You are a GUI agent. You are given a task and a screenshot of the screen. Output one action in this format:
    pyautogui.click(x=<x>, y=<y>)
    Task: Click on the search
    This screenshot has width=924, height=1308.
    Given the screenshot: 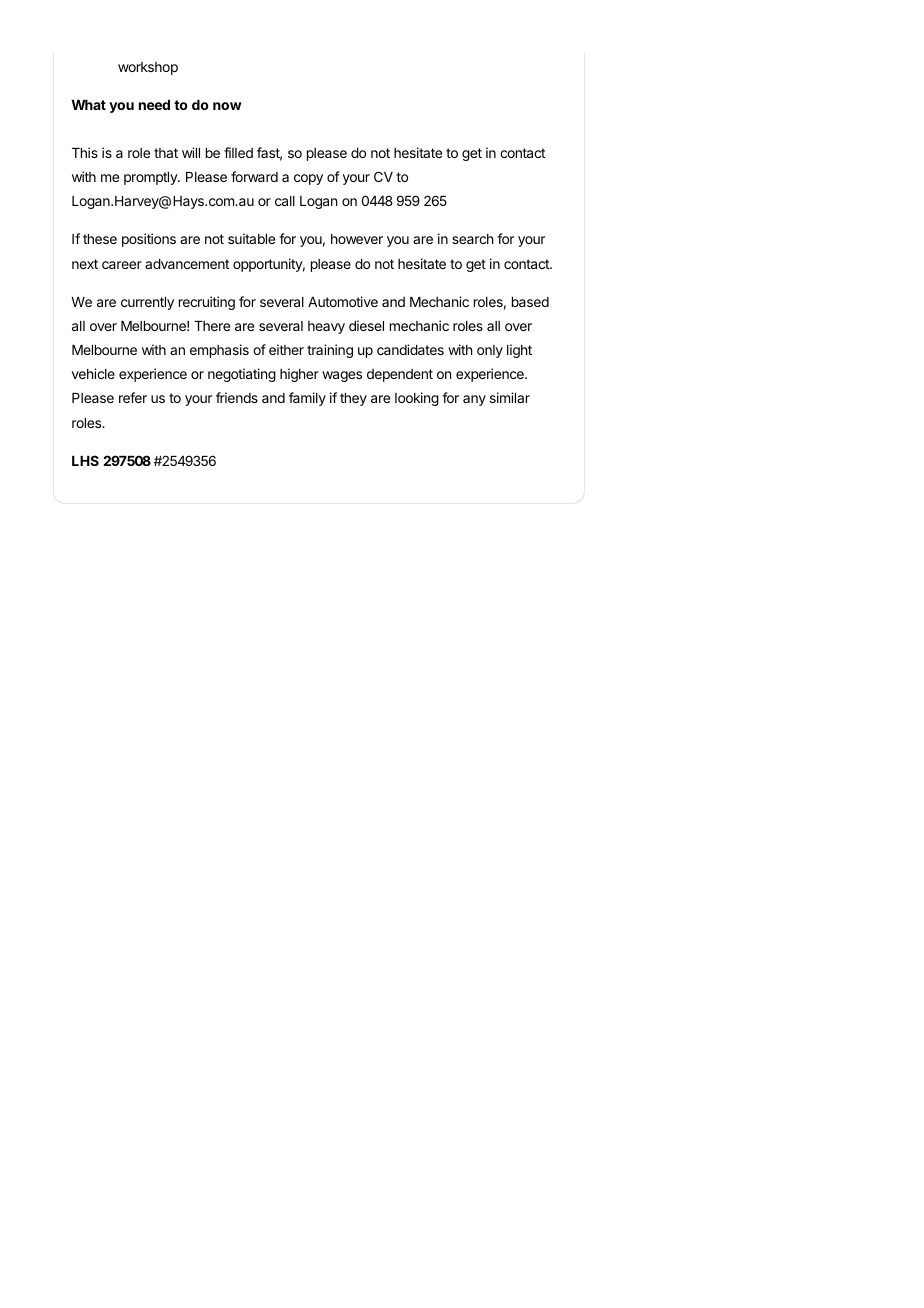 What is the action you would take?
    pyautogui.click(x=472, y=239)
